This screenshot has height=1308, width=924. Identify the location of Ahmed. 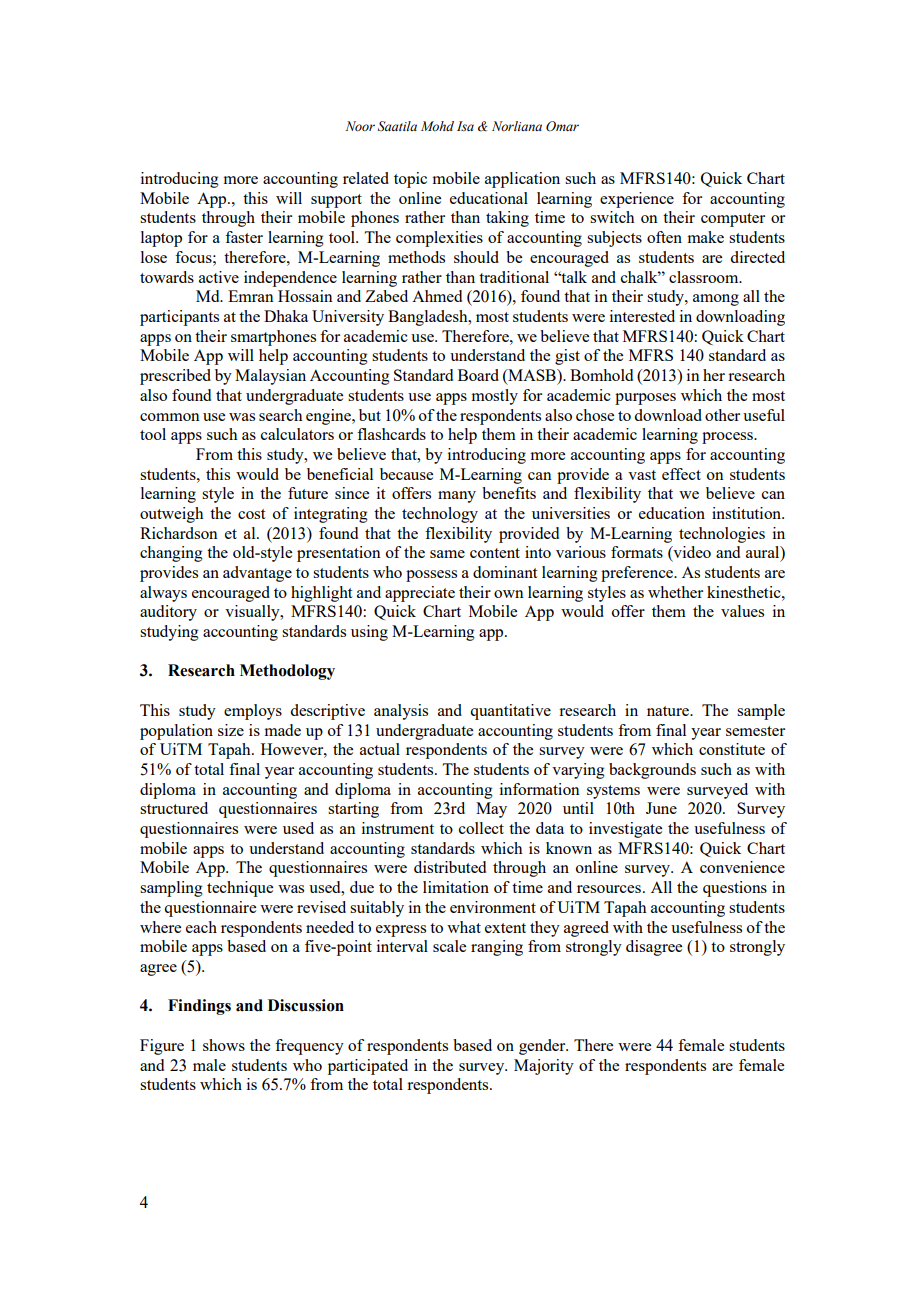
(437, 296).
